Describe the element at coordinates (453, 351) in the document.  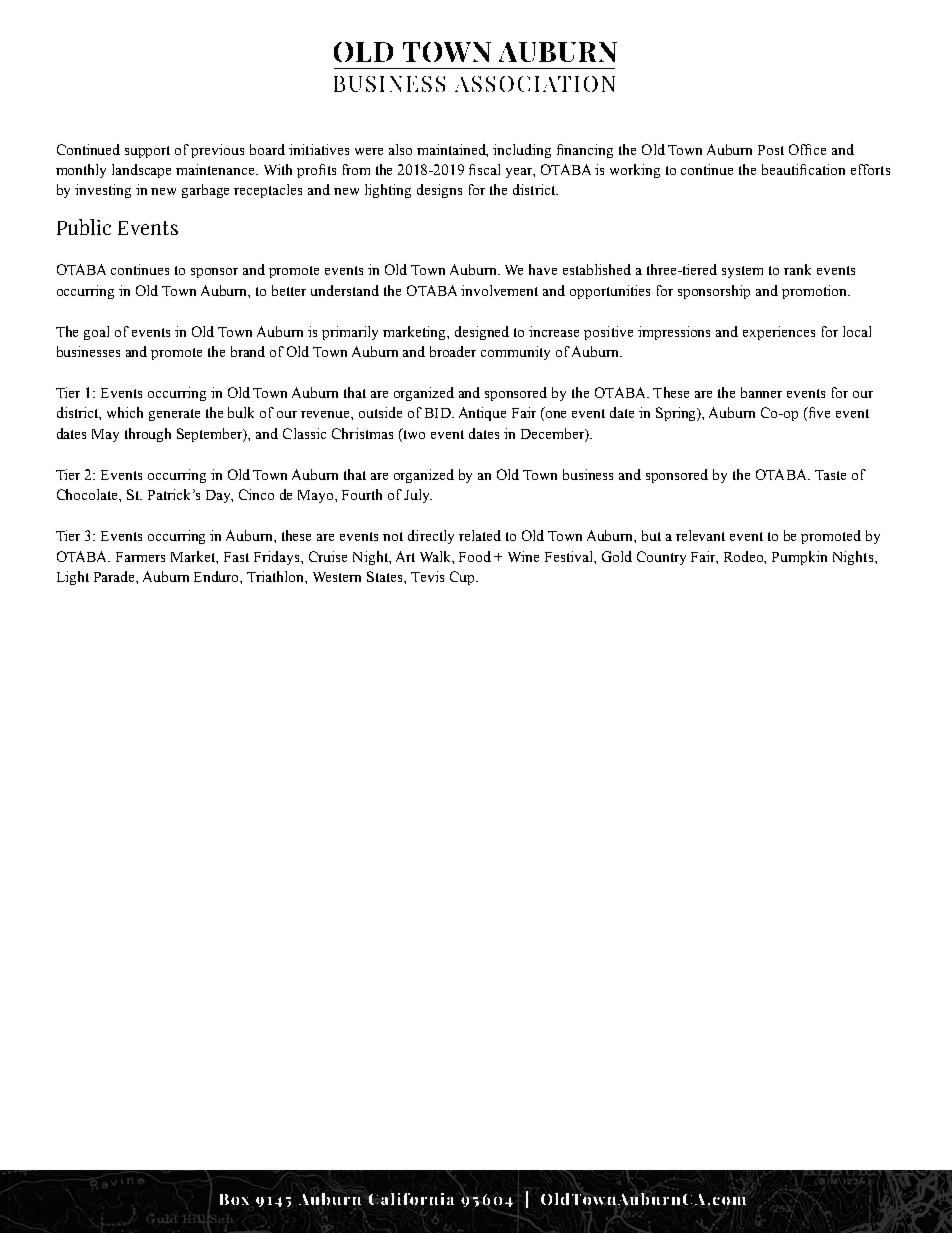
I see `broader` at that location.
